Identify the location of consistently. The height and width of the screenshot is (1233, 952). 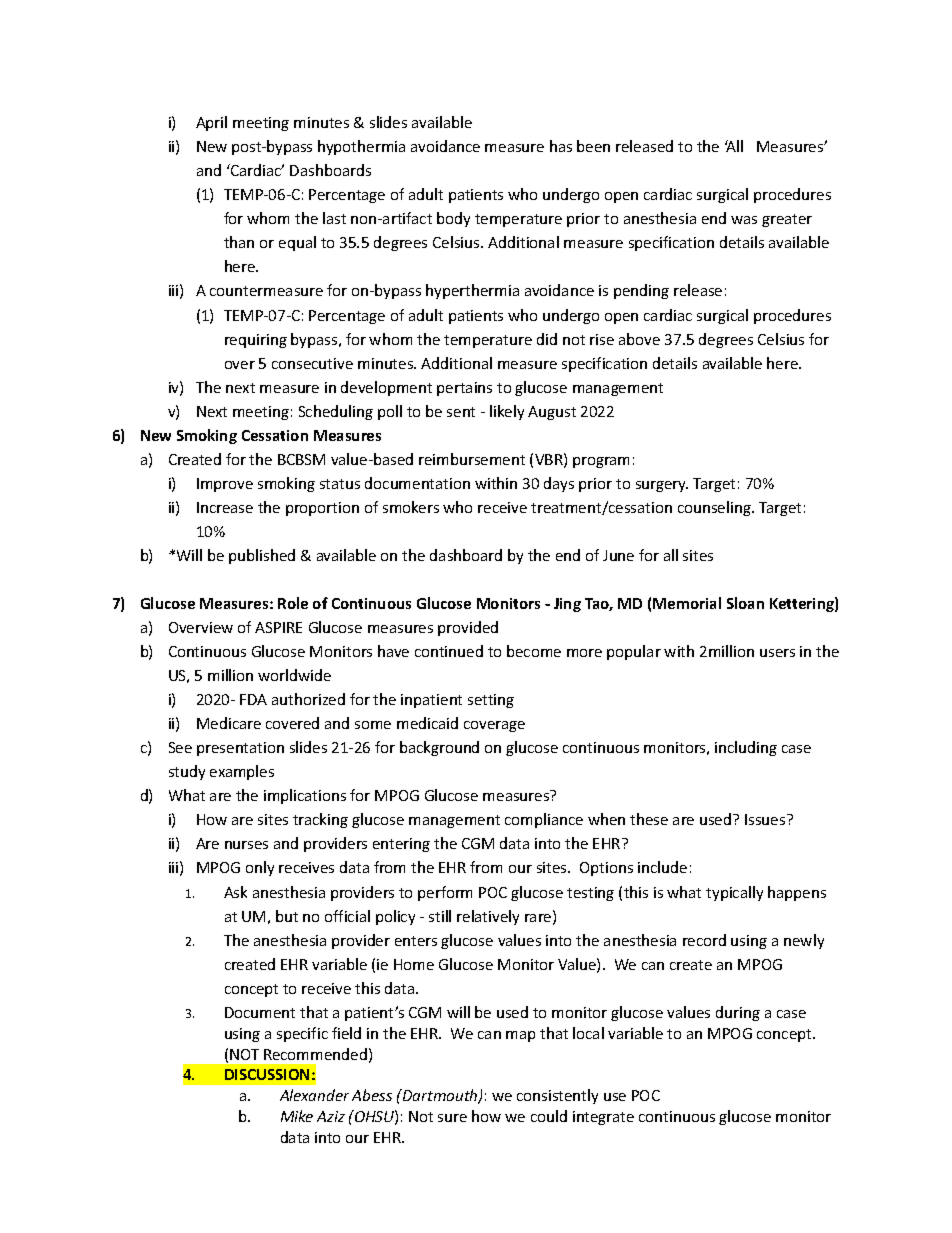
(557, 1096).
